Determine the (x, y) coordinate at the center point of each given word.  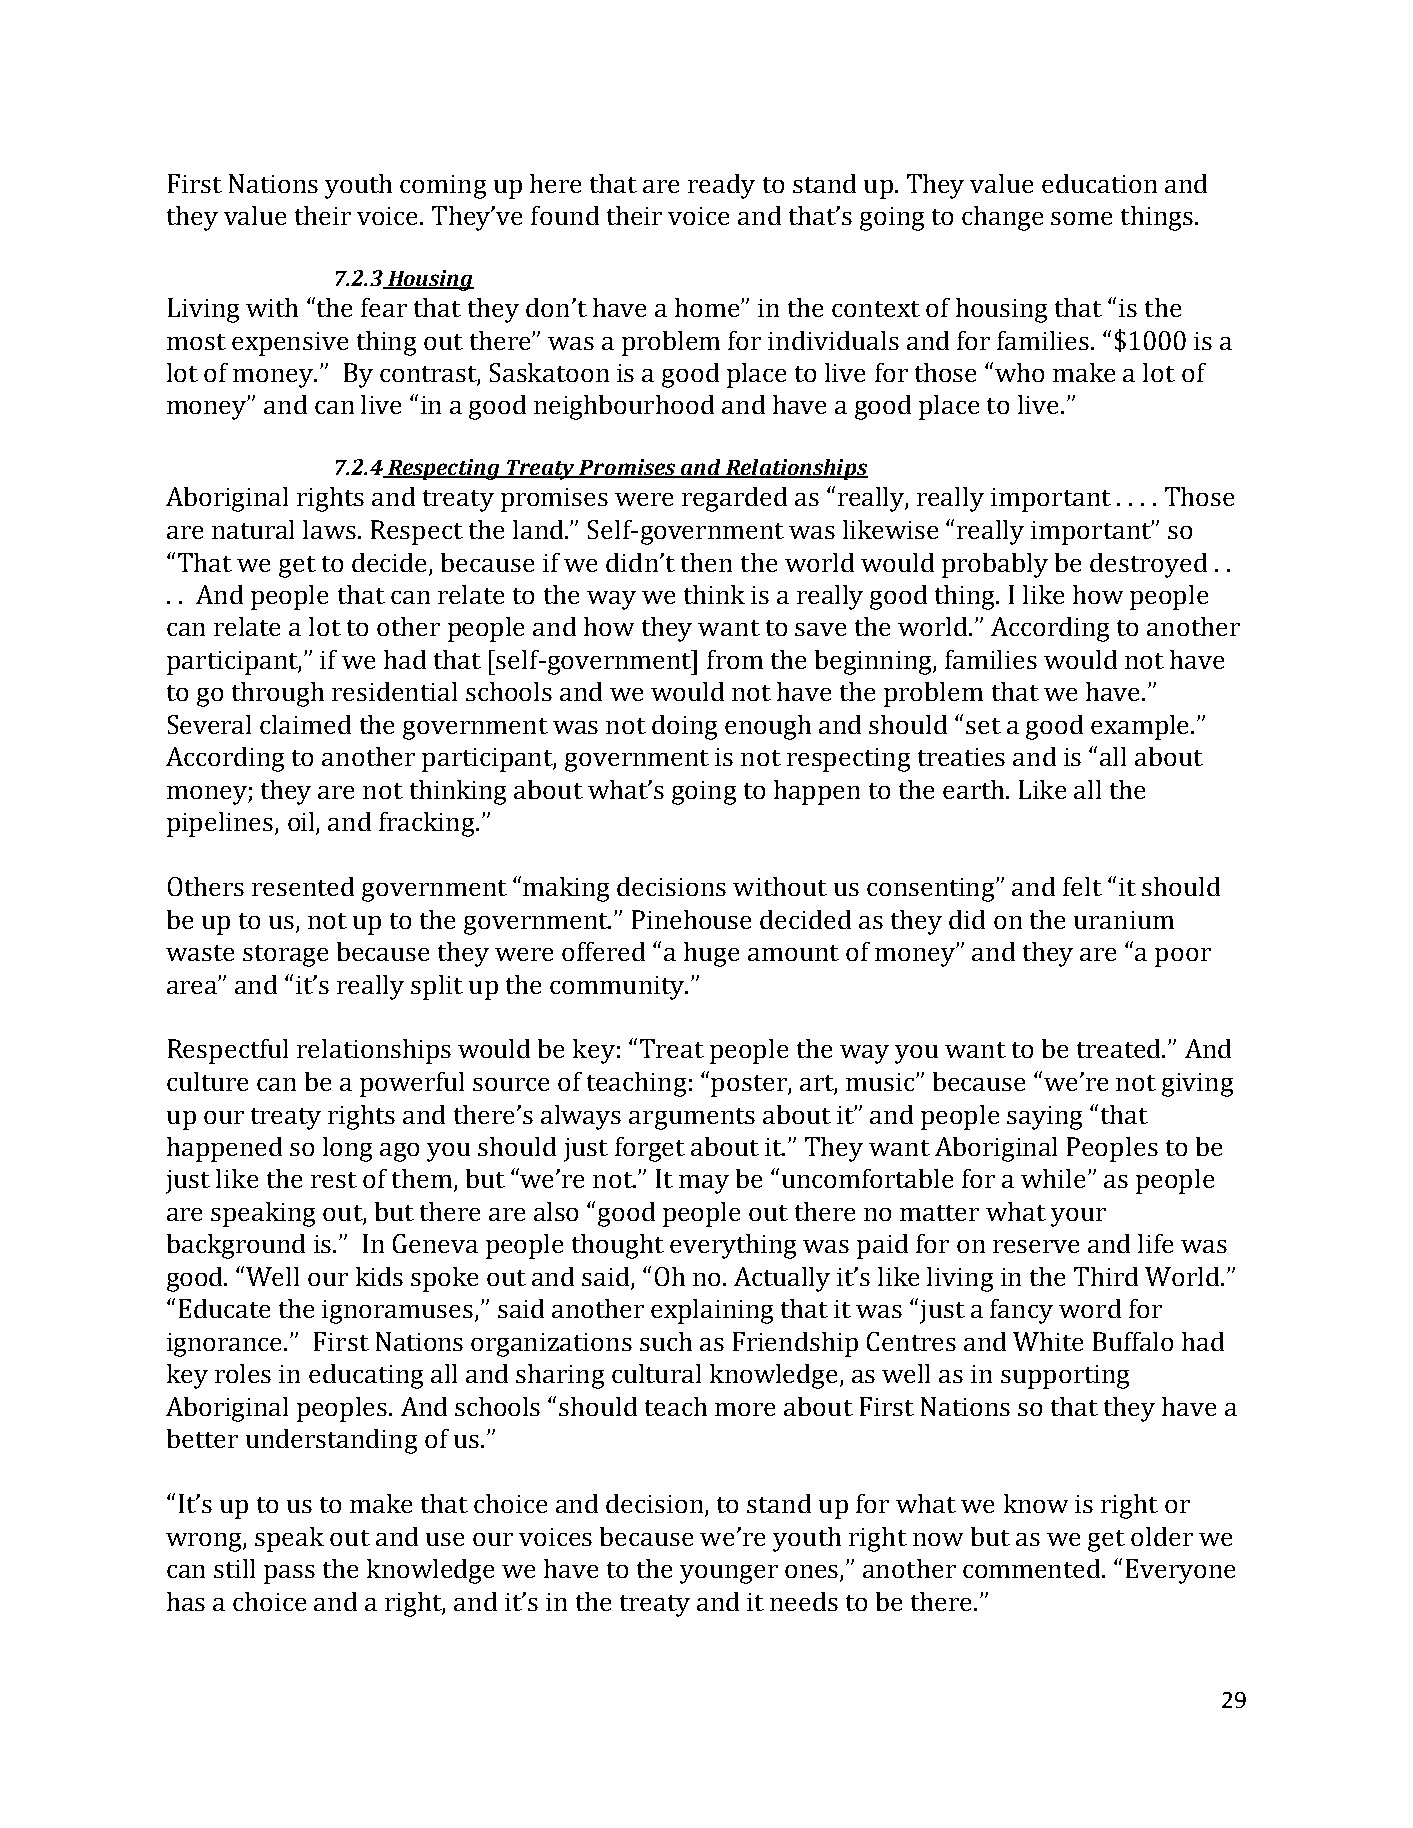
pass (289, 1574)
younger (729, 1574)
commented (1033, 1568)
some (1081, 218)
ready (721, 186)
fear (384, 307)
